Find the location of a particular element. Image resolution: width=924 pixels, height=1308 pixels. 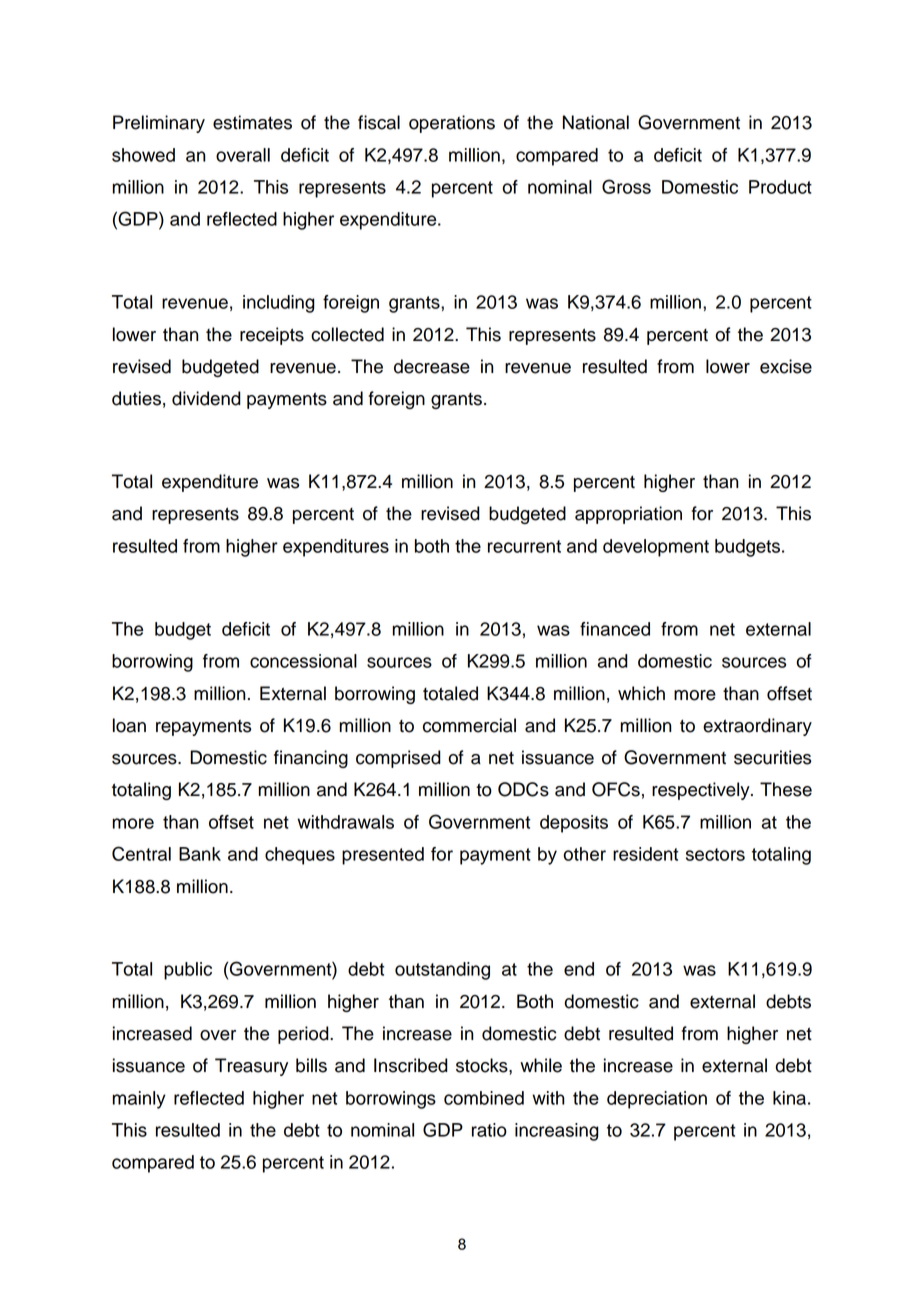

estimates is located at coordinates (252, 122).
